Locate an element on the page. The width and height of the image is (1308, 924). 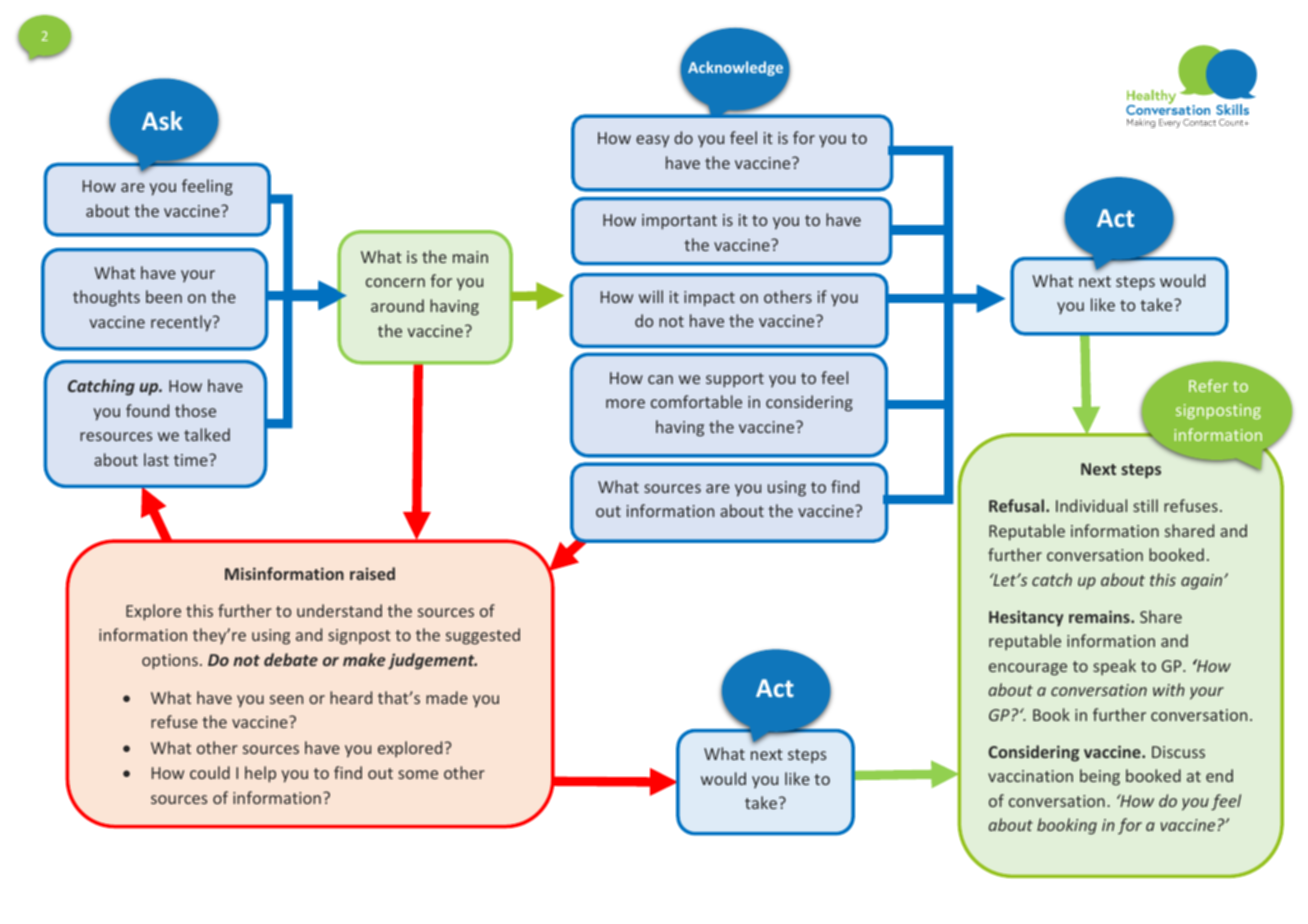
will is located at coordinates (651, 296).
